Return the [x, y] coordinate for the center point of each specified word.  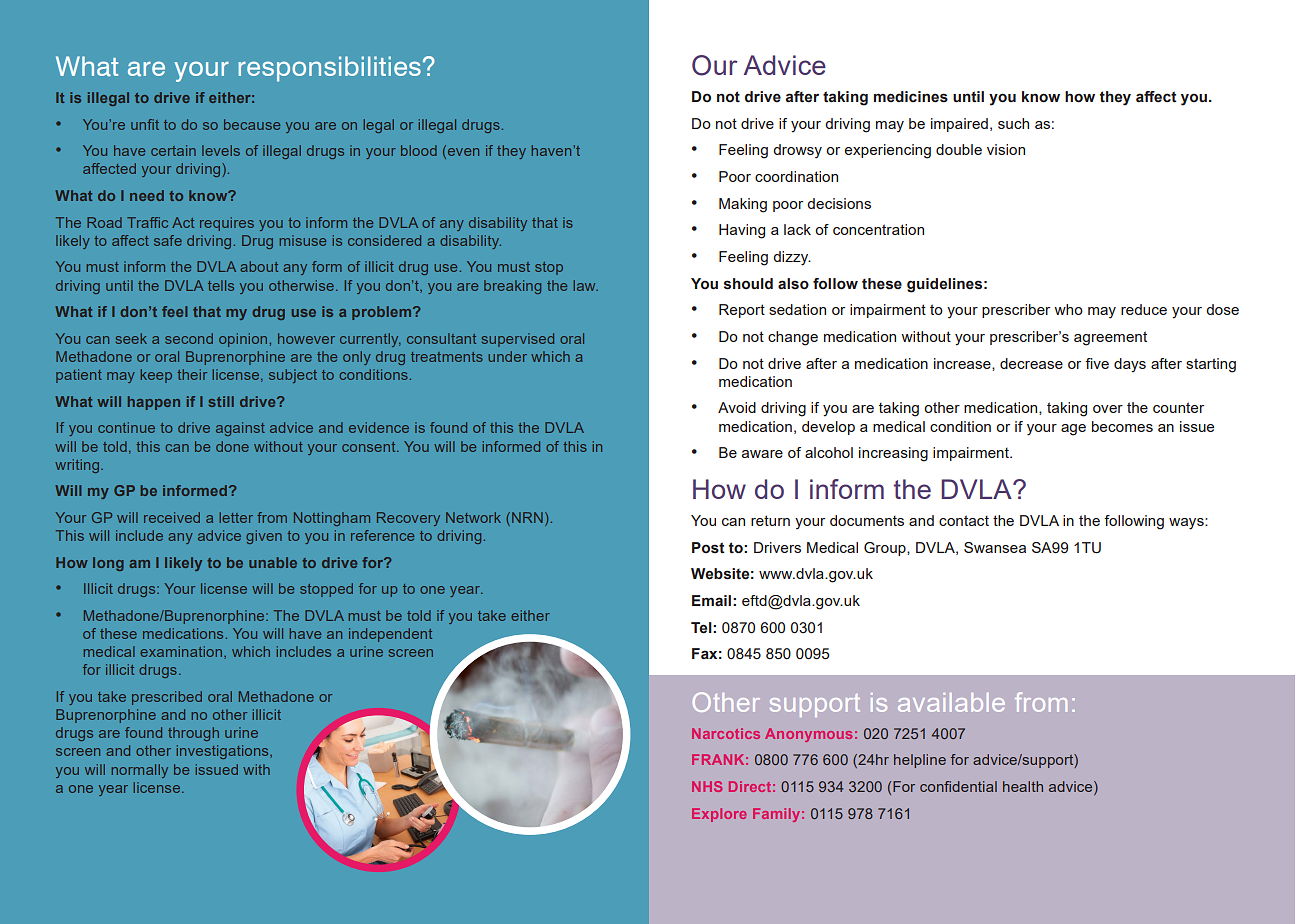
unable [273, 562]
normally [139, 771]
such [1013, 123]
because [252, 124]
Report [742, 311]
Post [708, 548]
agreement [1110, 338]
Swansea [995, 547]
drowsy [797, 151]
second [189, 338]
